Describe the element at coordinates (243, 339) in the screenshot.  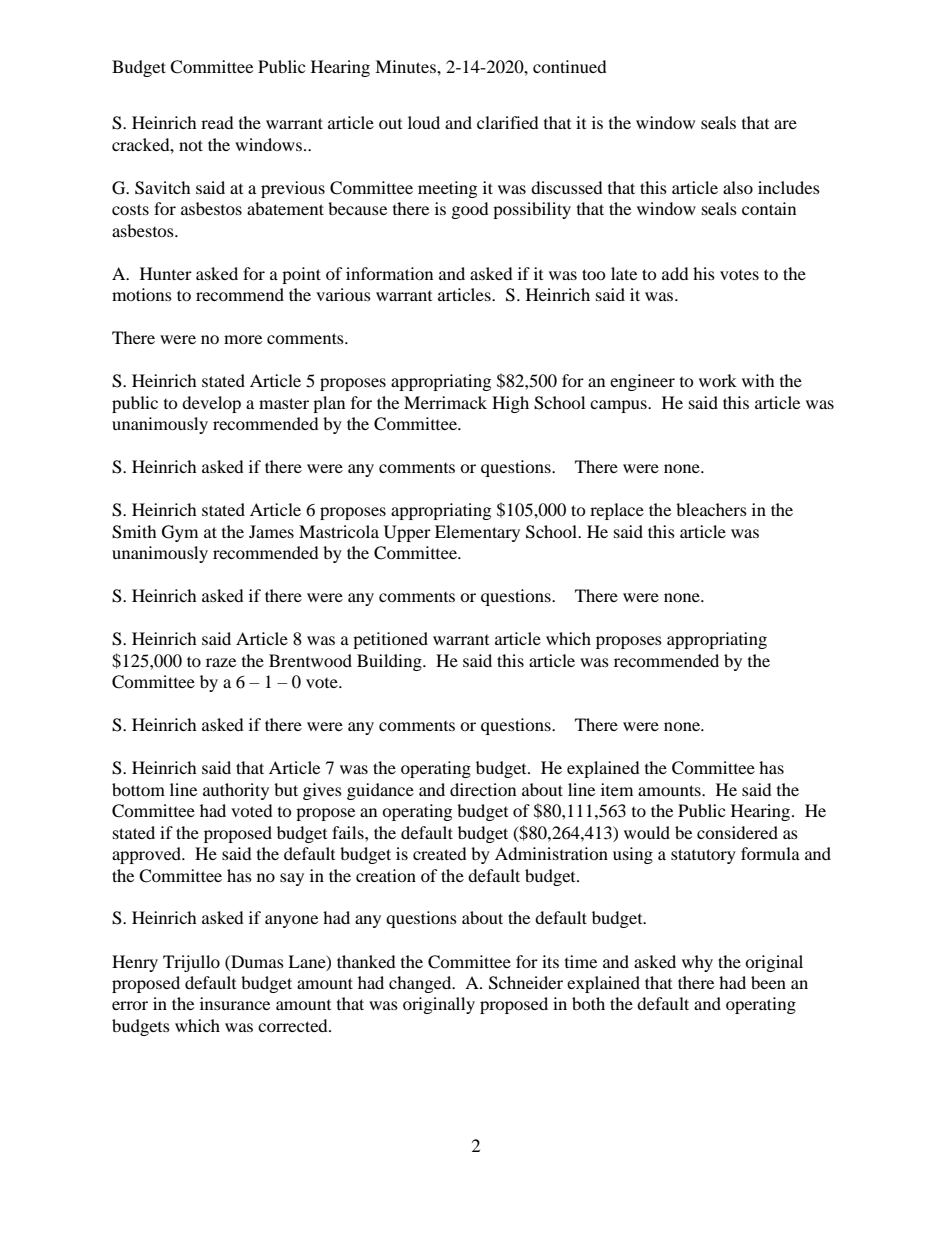
I see `more` at that location.
